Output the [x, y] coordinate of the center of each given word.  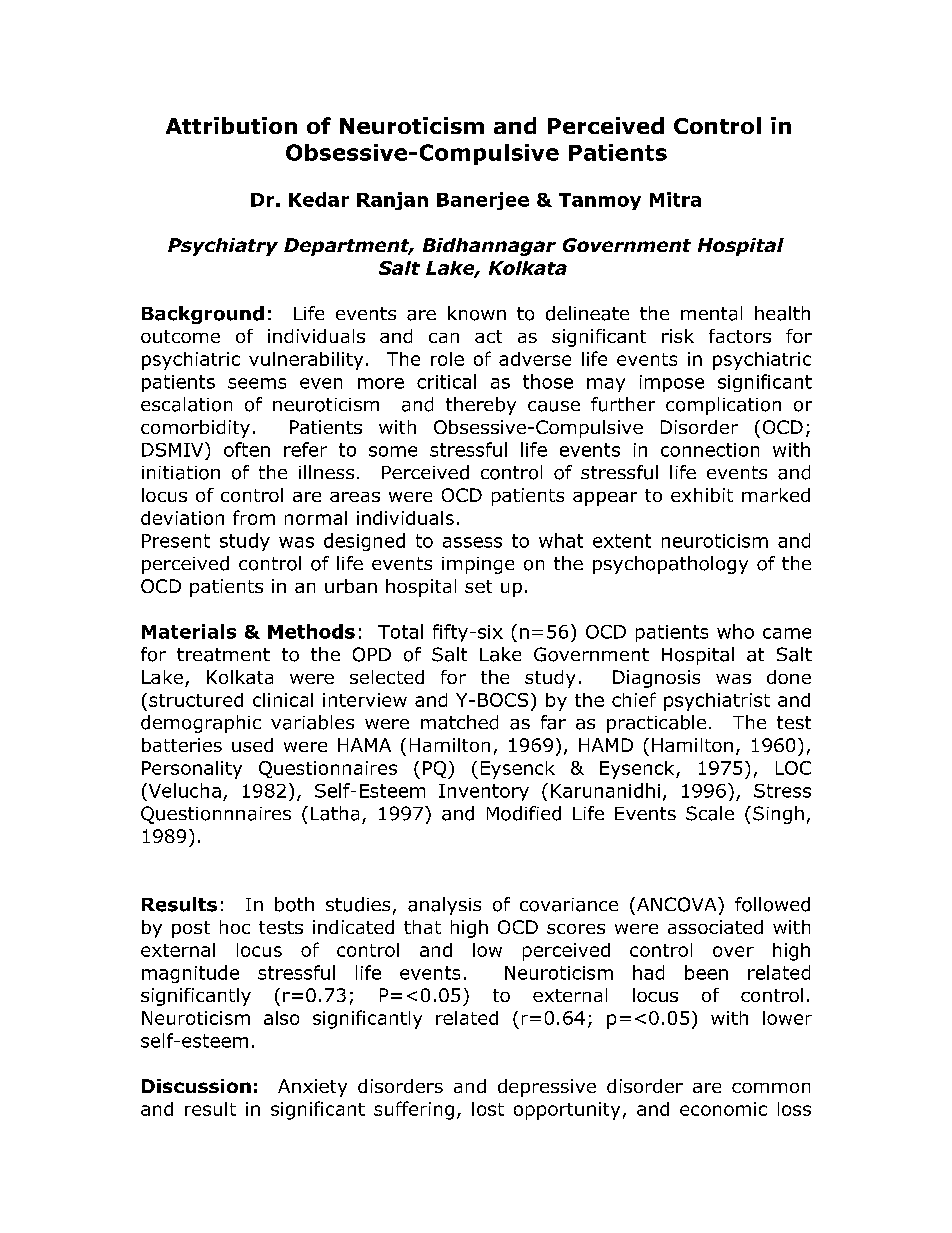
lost [488, 1109]
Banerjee [483, 201]
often [247, 449]
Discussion [196, 1086]
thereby [481, 406]
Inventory [484, 792]
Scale [710, 813]
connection [710, 450]
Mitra [675, 199]
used [252, 745]
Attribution [231, 125]
